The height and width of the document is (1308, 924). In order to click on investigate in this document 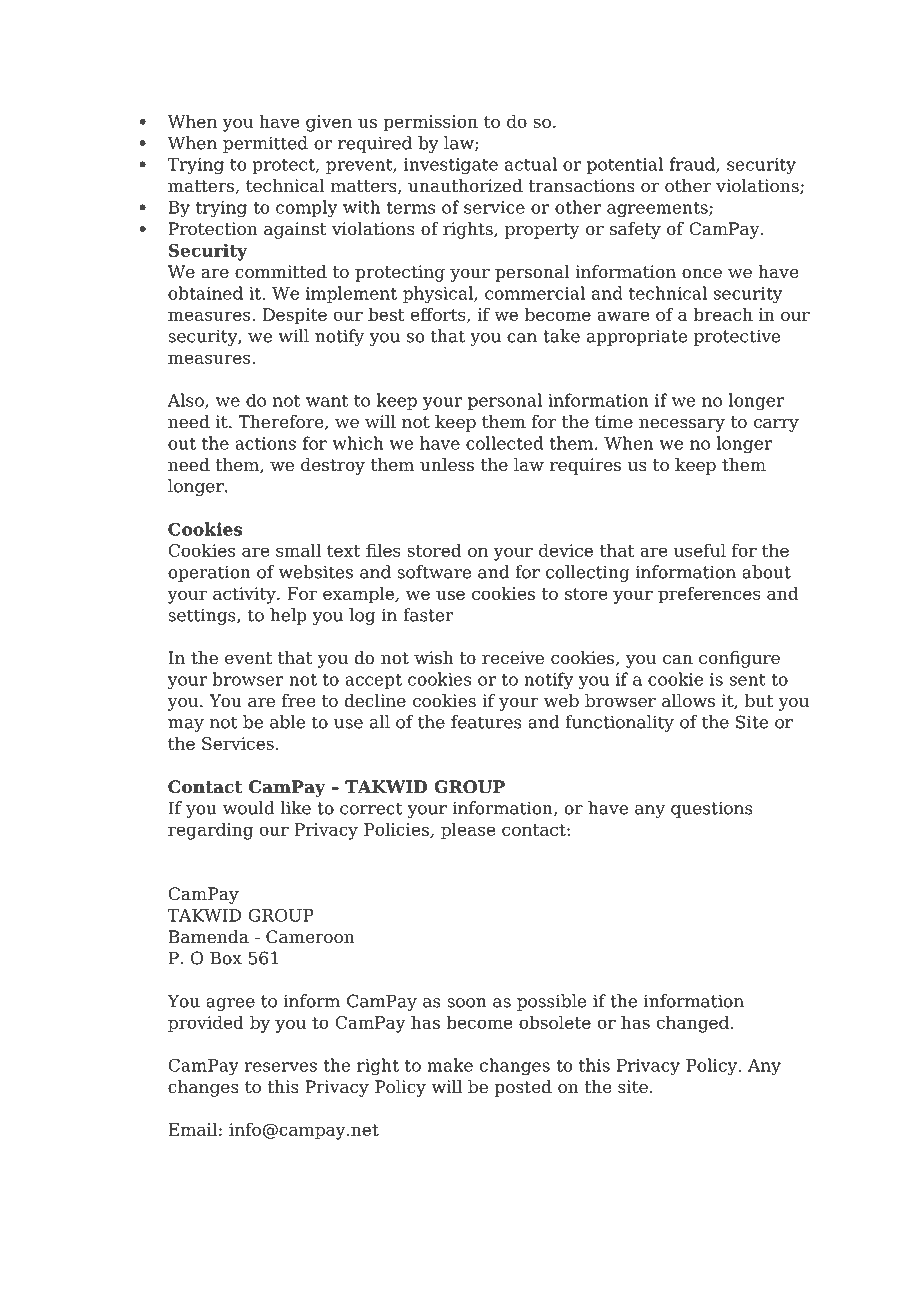, I will do `click(451, 166)`.
